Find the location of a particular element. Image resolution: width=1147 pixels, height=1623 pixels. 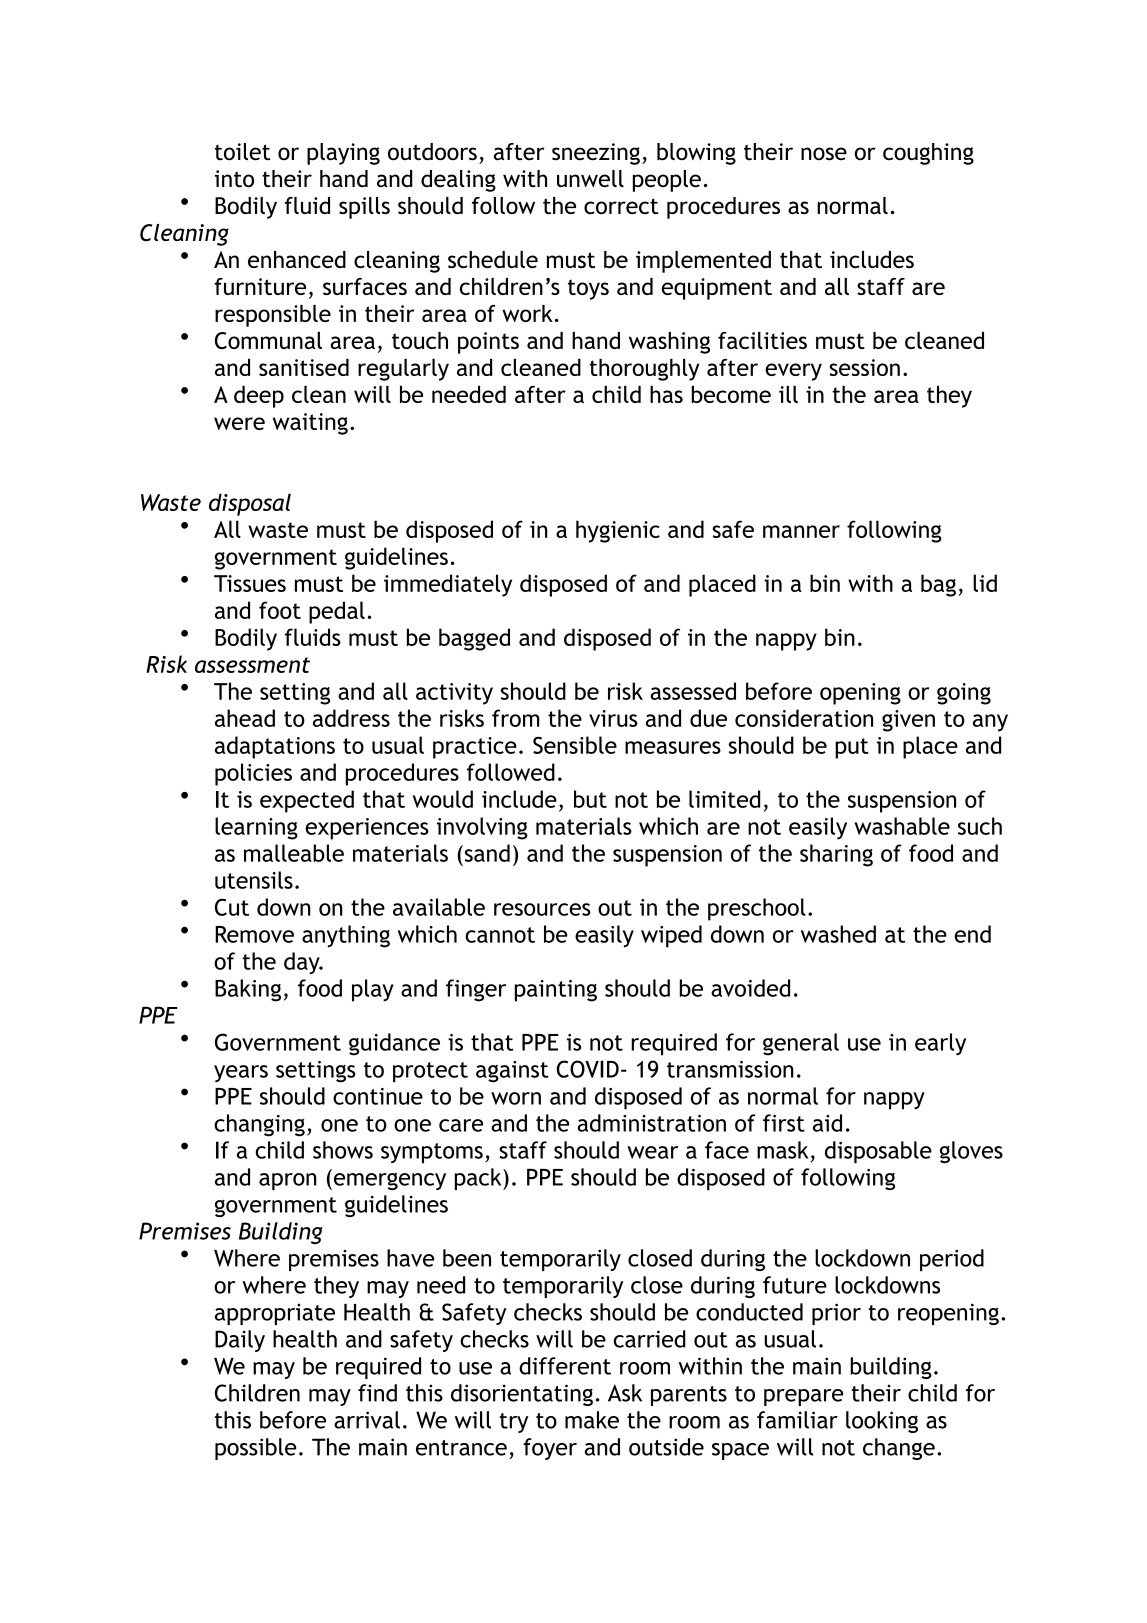

coughing is located at coordinates (928, 154).
